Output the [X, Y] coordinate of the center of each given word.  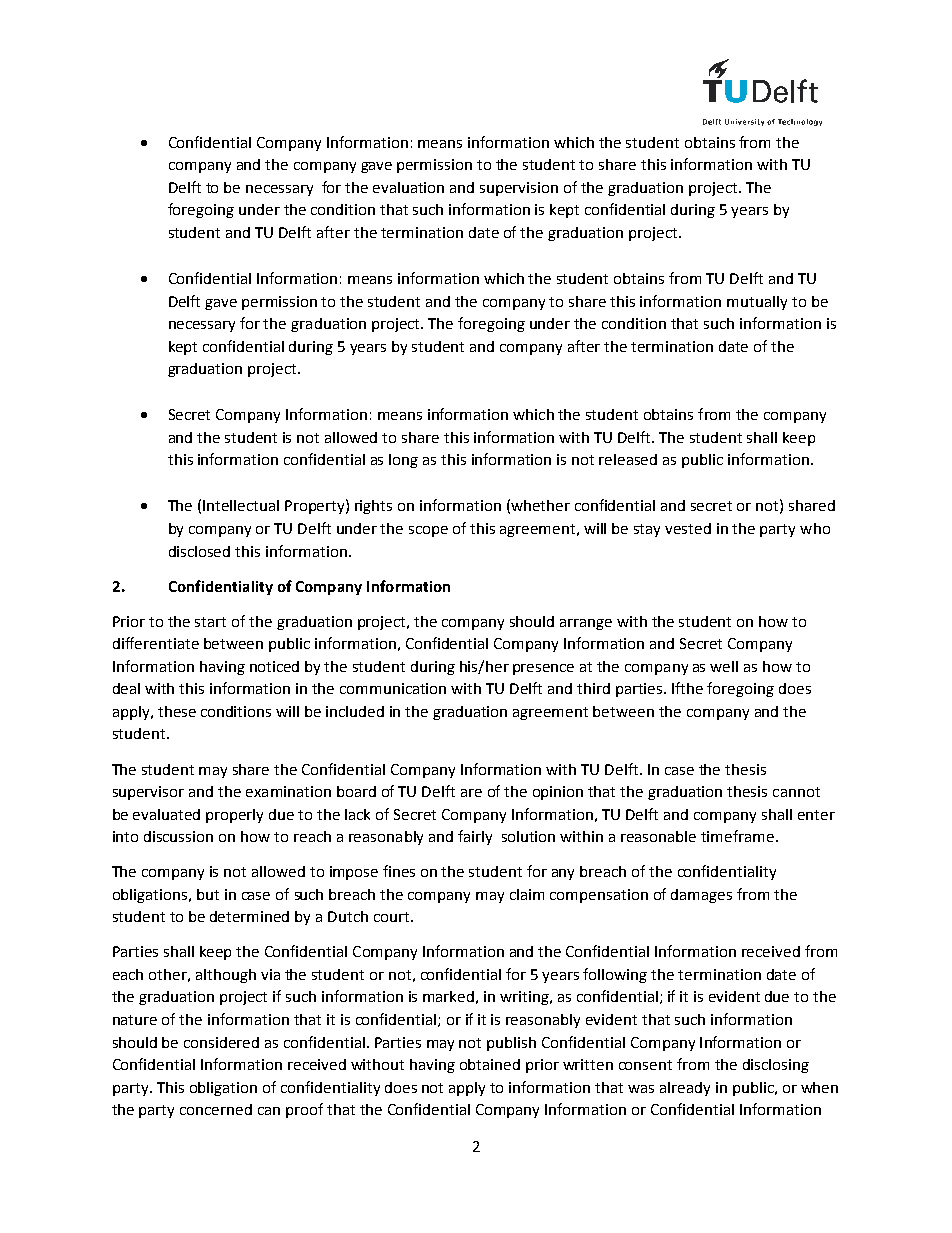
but [208, 894]
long [403, 461]
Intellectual [241, 505]
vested [688, 528]
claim [527, 894]
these [177, 711]
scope [428, 531]
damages [701, 896]
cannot [796, 792]
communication [393, 688]
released [628, 459]
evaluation [408, 187]
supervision [519, 189]
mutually [757, 303]
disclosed [199, 551]
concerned [216, 1109]
